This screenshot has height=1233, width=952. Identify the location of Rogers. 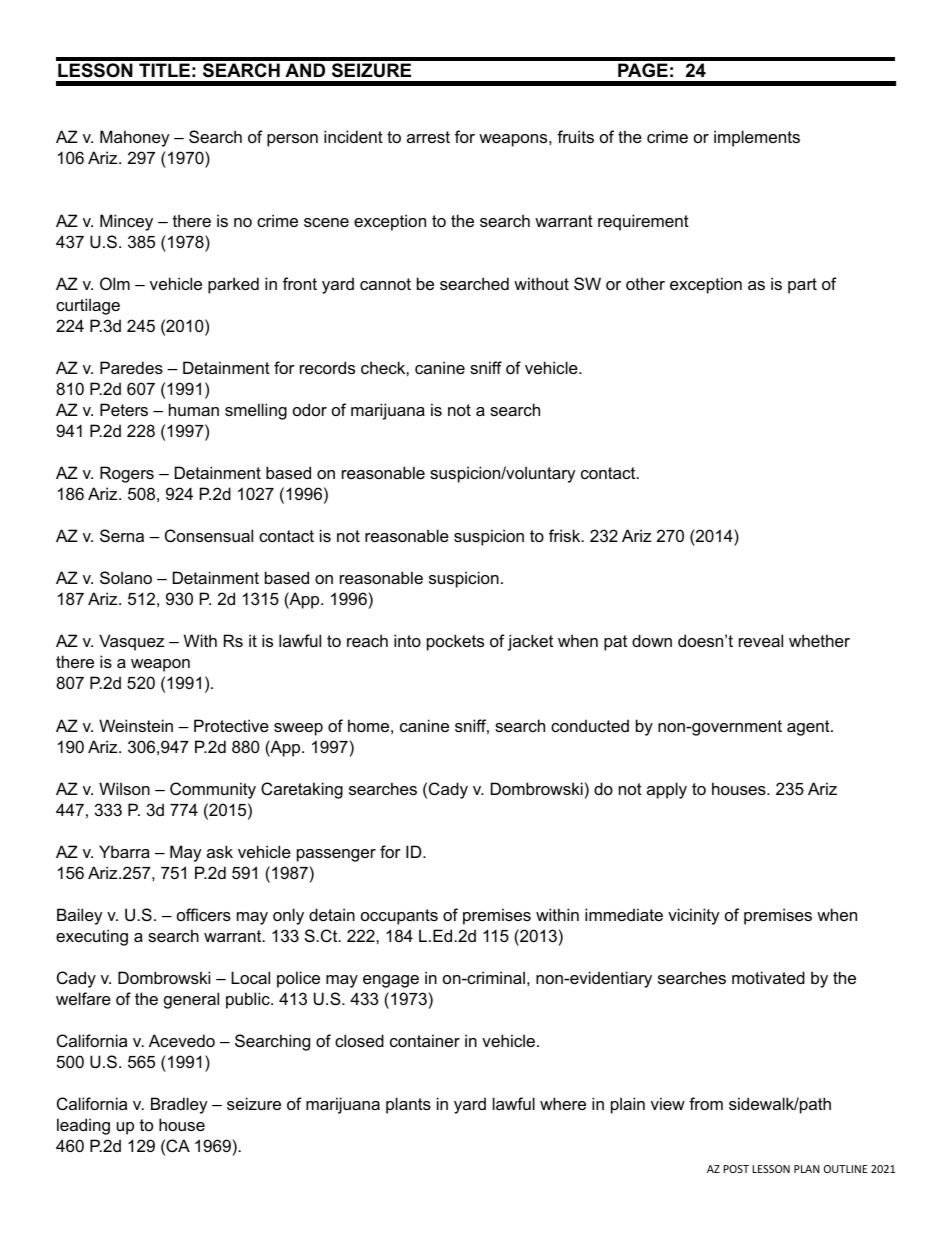
(127, 474).
